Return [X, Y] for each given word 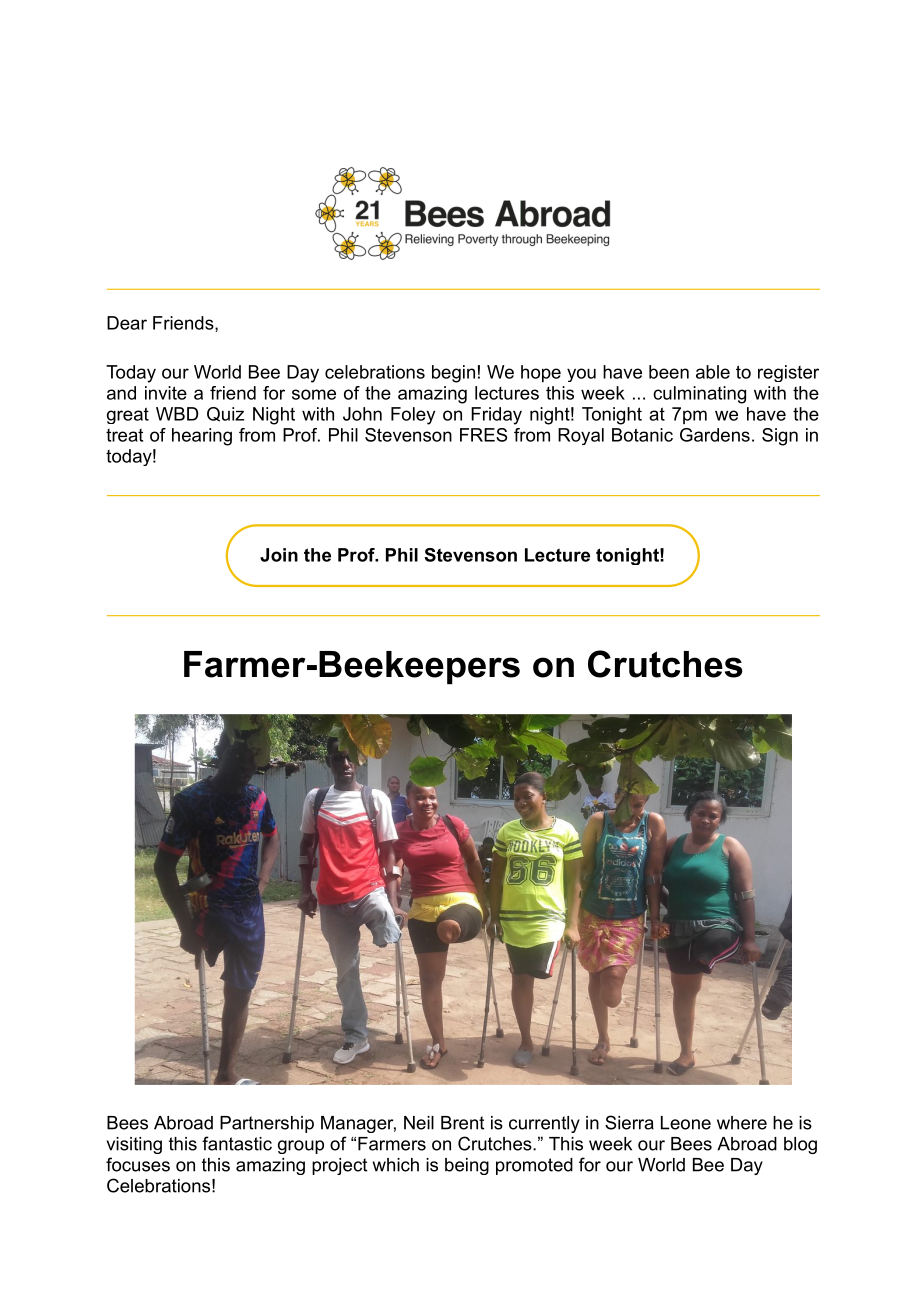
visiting [134, 1145]
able [713, 372]
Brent [462, 1123]
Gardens [715, 435]
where [742, 1123]
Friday [496, 416]
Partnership [267, 1124]
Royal [581, 436]
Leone [686, 1123]
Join [279, 555]
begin [453, 374]
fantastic [237, 1143]
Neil [419, 1123]
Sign [780, 437]
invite [166, 393]
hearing [202, 437]
